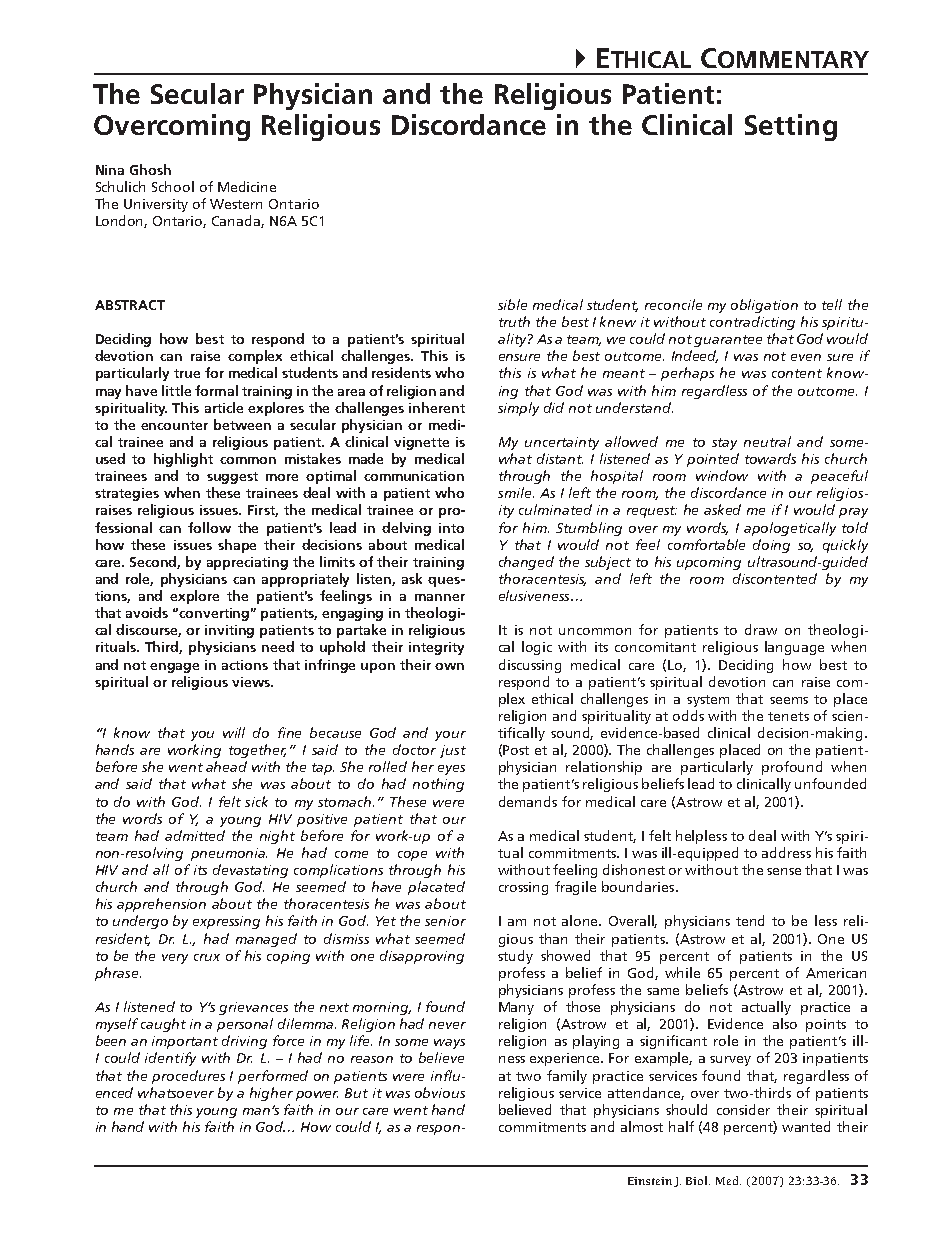 The image size is (952, 1233). What do you see at coordinates (528, 801) in the image?
I see `demands` at bounding box center [528, 801].
